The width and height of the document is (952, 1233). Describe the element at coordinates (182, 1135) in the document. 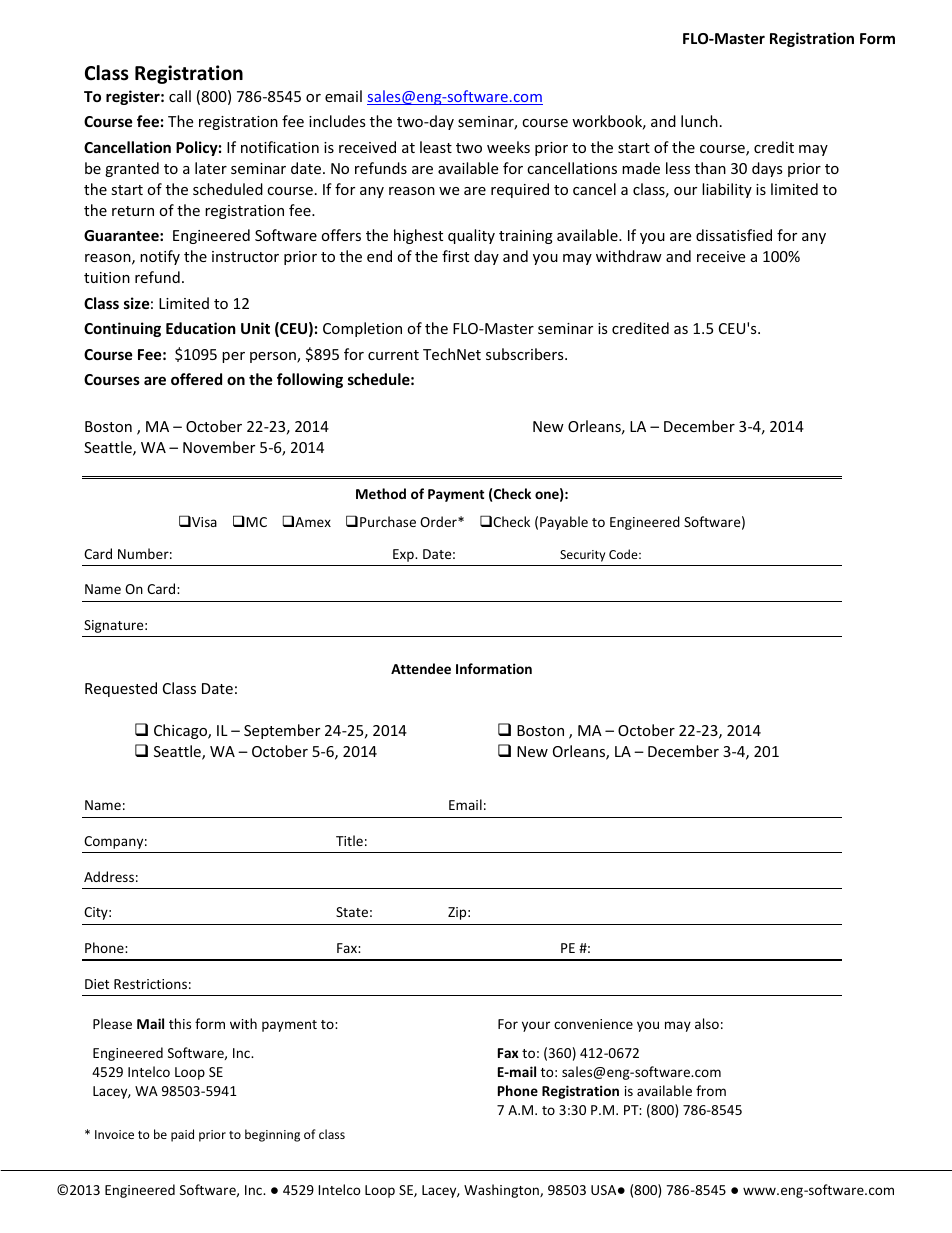

I see `paid` at that location.
